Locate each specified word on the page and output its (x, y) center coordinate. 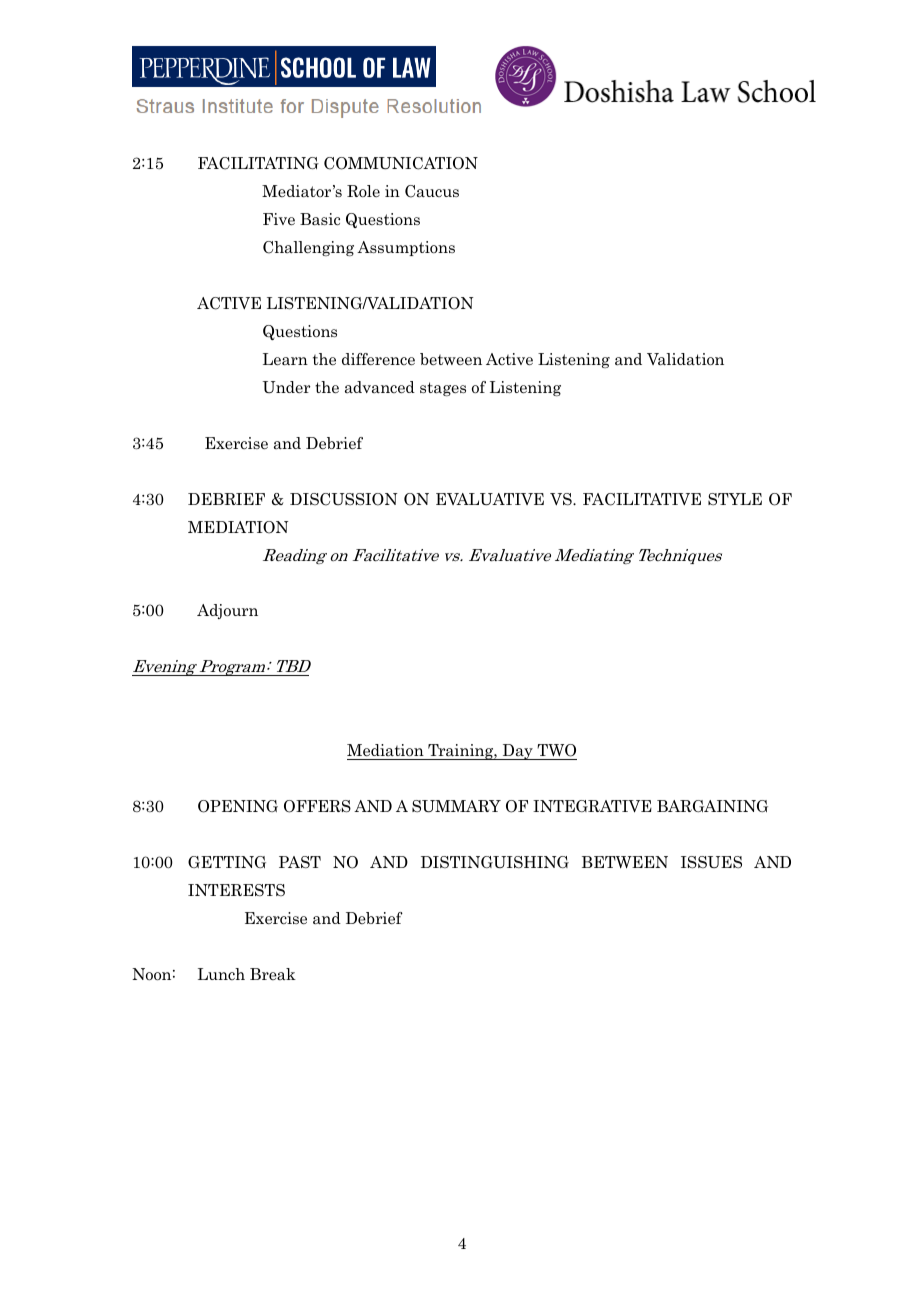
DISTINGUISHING (495, 862)
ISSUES (711, 862)
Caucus (432, 191)
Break (273, 974)
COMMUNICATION (401, 163)
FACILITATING (258, 163)
